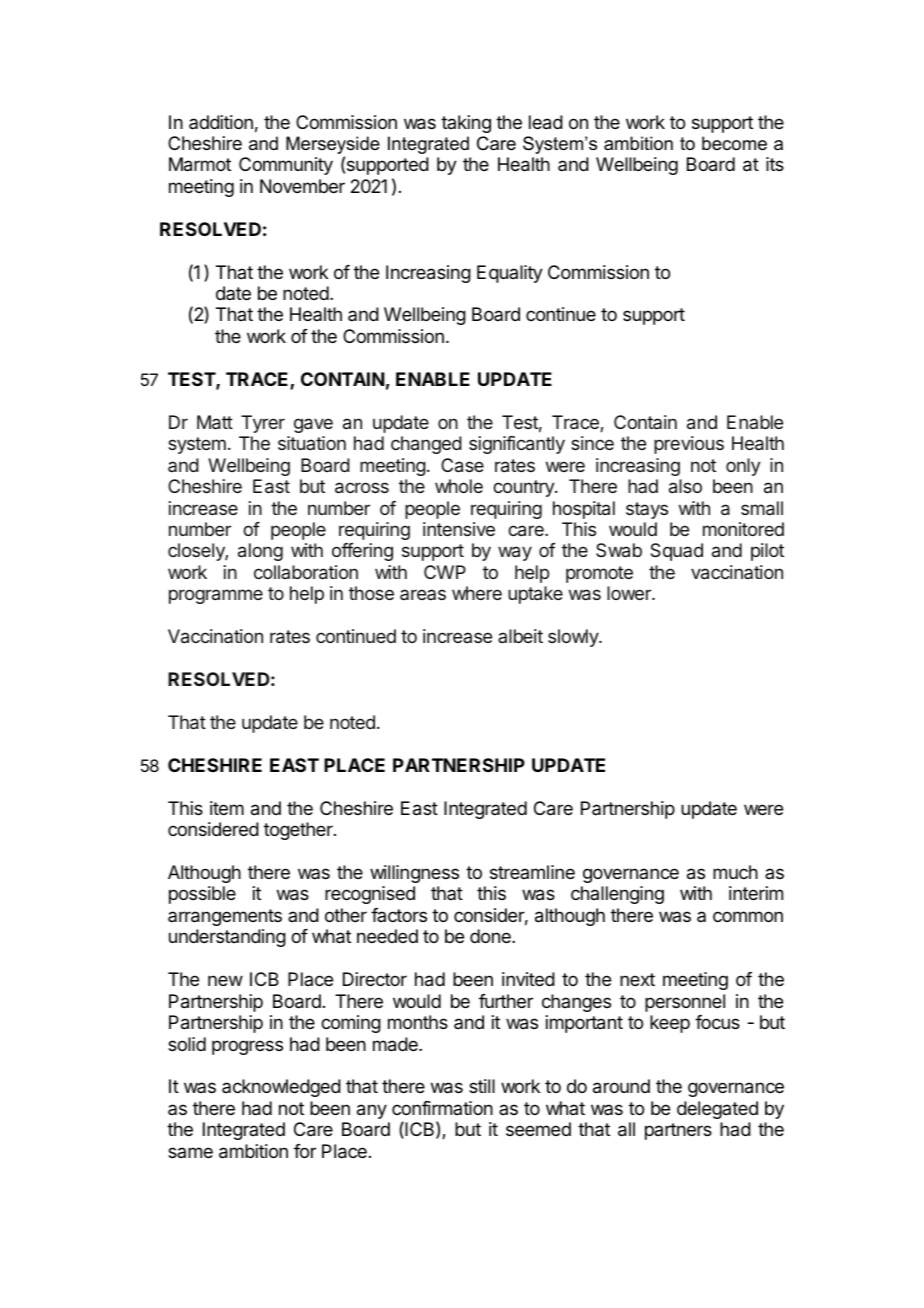 Image resolution: width=924 pixels, height=1308 pixels. Describe the element at coordinates (717, 1110) in the document. I see `delegated` at that location.
